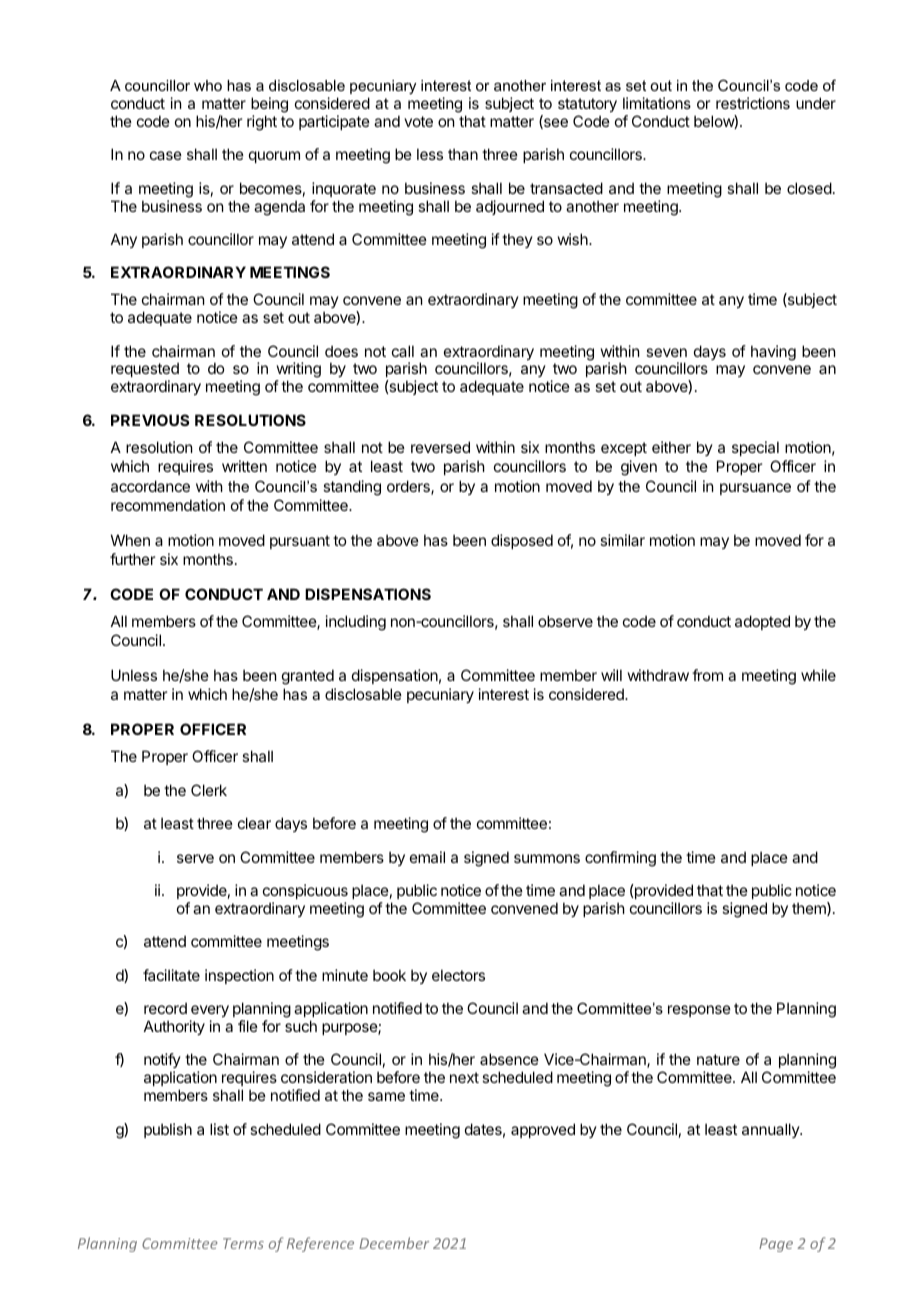 This screenshot has height=1308, width=924. What do you see at coordinates (244, 466) in the screenshot?
I see `written` at bounding box center [244, 466].
